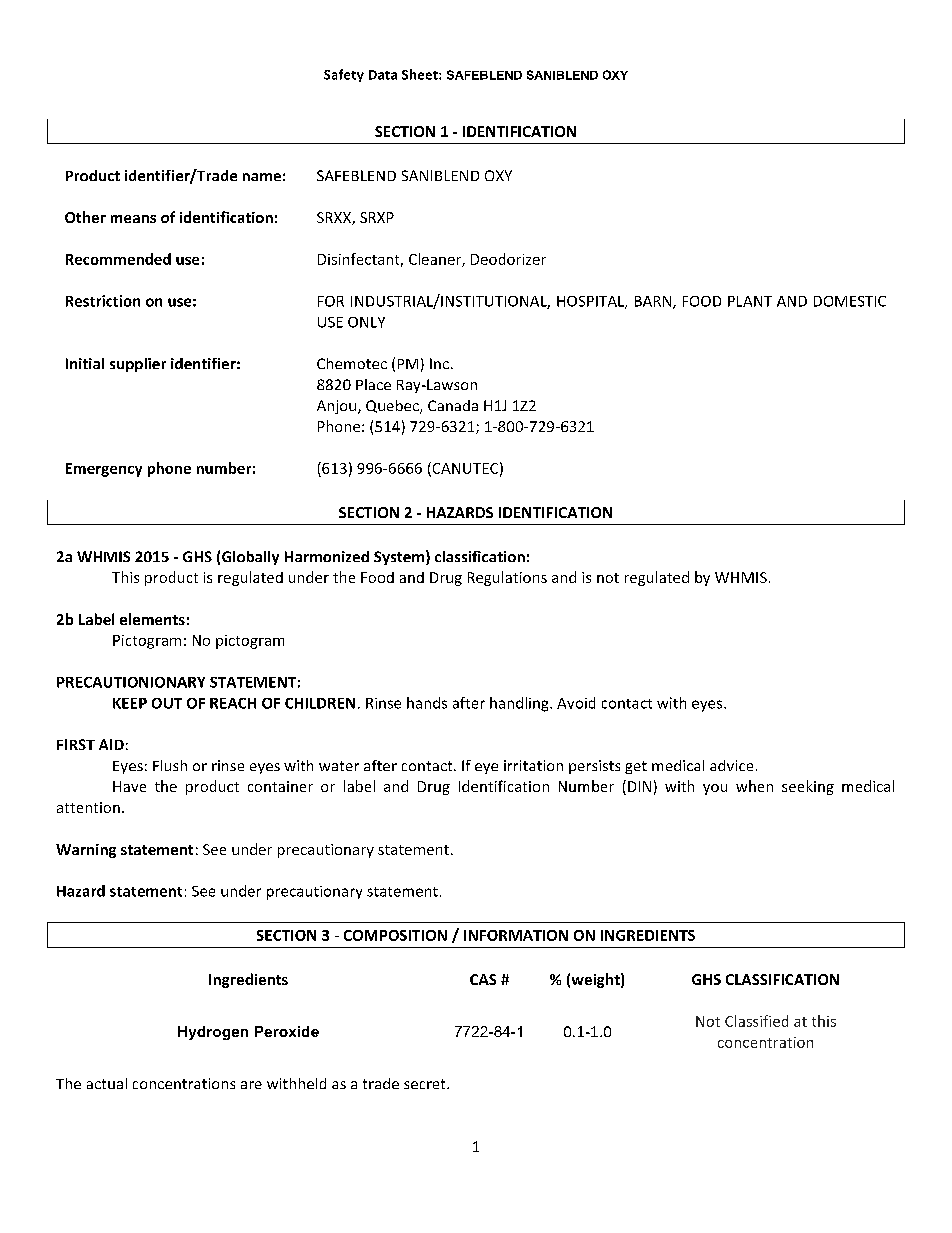  Describe the element at coordinates (262, 177) in the screenshot. I see `name` at that location.
